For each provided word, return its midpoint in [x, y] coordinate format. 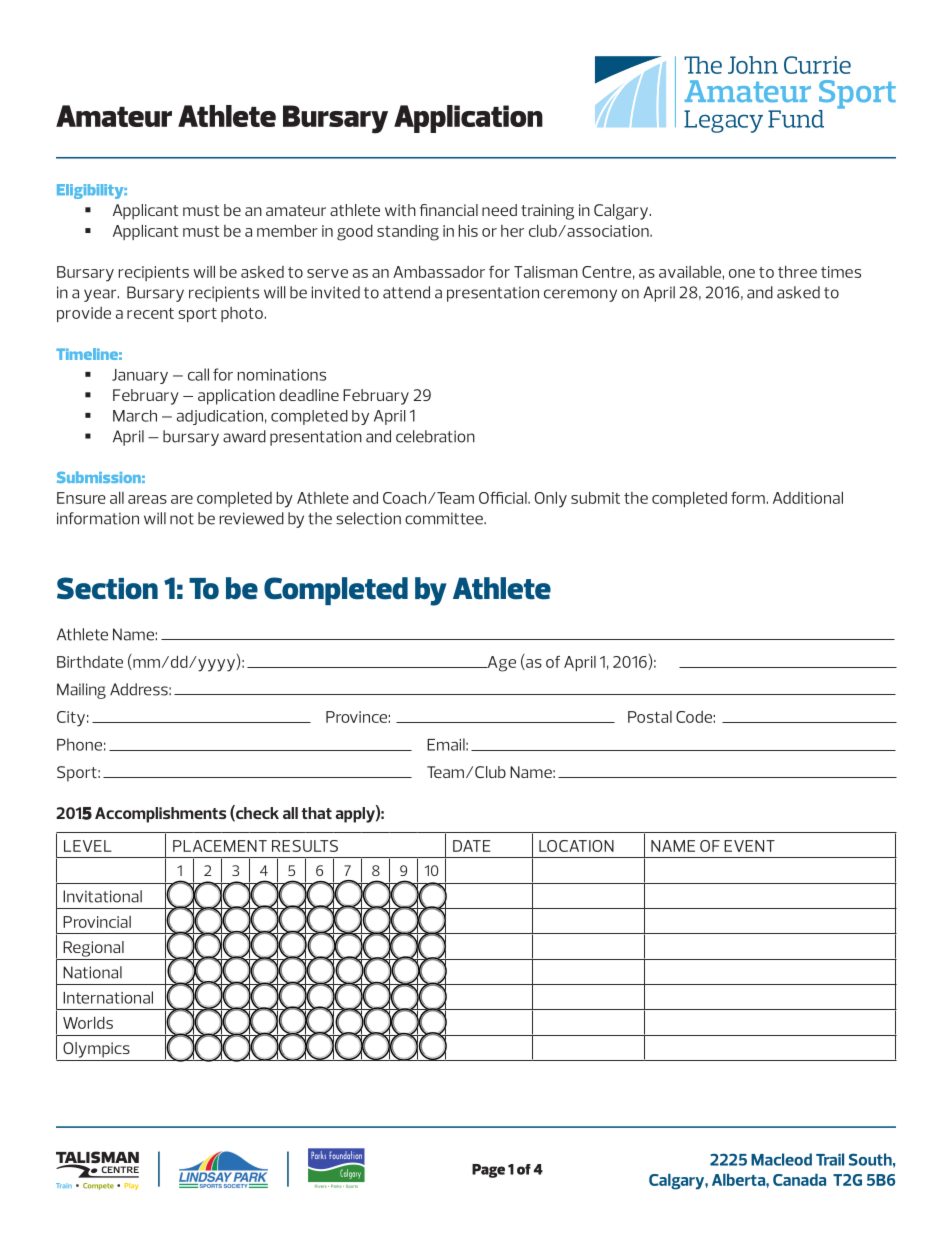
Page [488, 1171]
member [287, 230]
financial [449, 210]
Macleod [781, 1159]
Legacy [723, 121]
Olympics [96, 1050]
